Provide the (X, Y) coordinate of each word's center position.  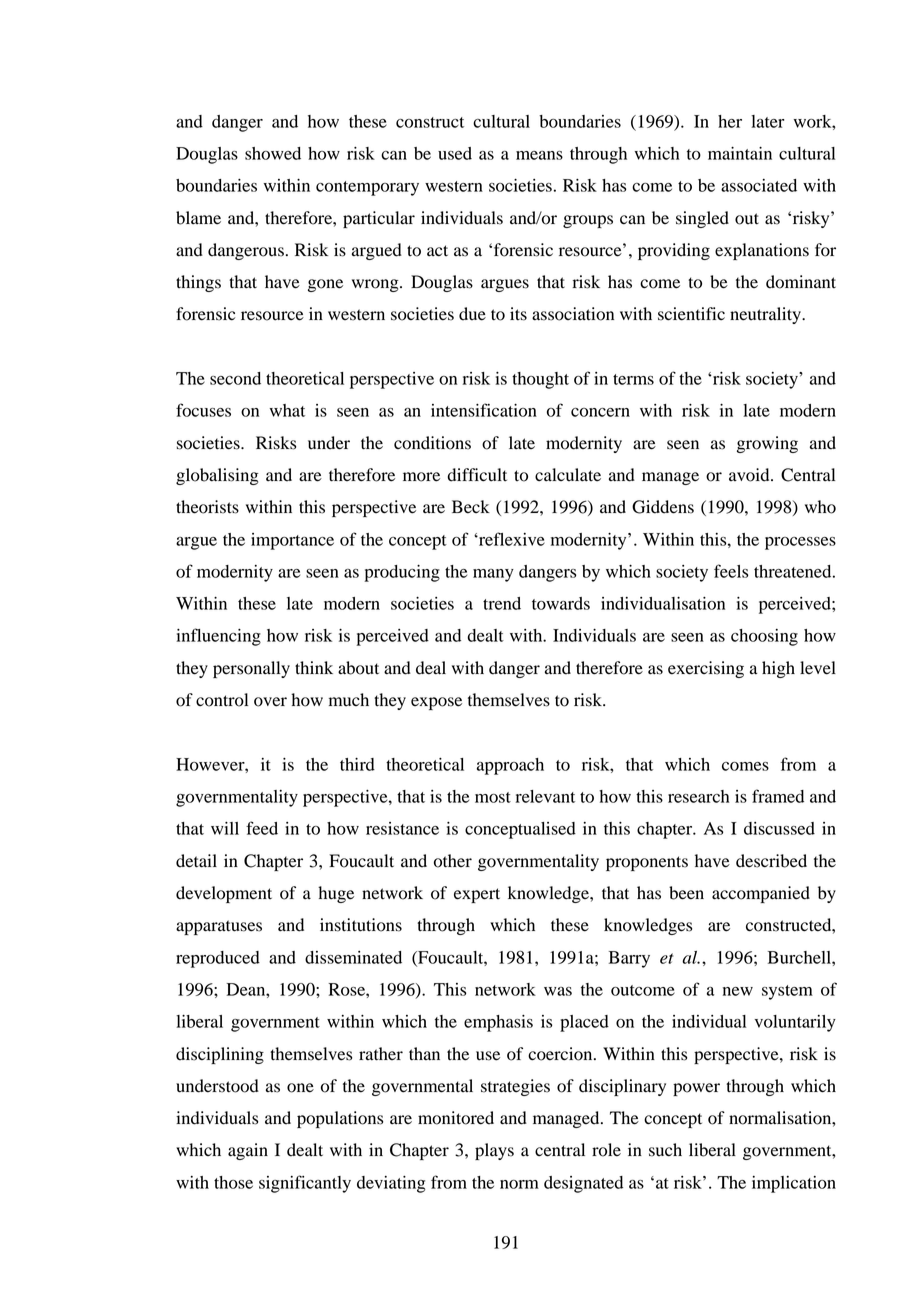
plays (494, 1151)
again (248, 1151)
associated (759, 185)
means (539, 155)
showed (273, 153)
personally (251, 669)
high (778, 669)
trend (502, 603)
